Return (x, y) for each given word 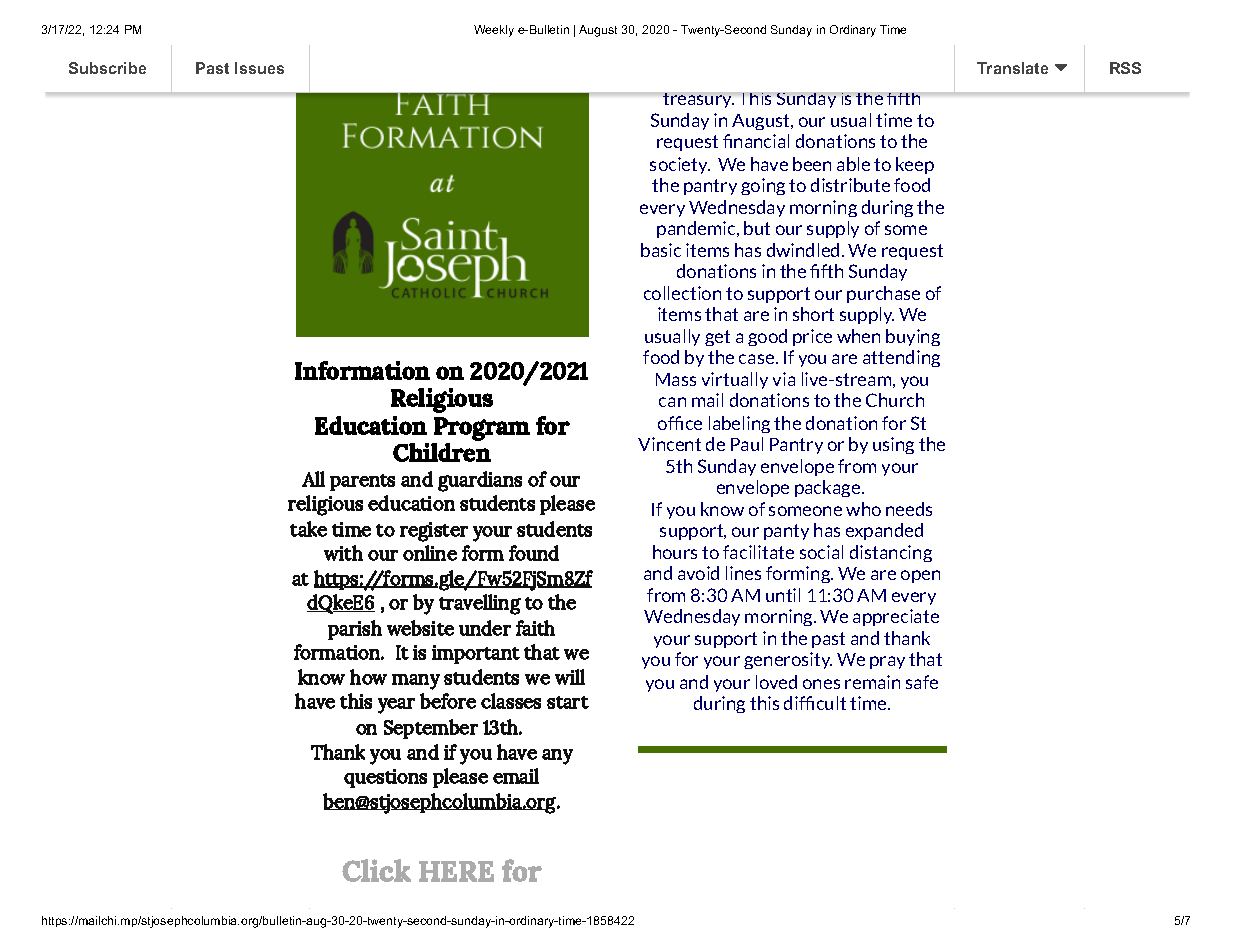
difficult (815, 703)
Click (376, 870)
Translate (1012, 68)
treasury (698, 100)
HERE (456, 871)
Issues (259, 68)
